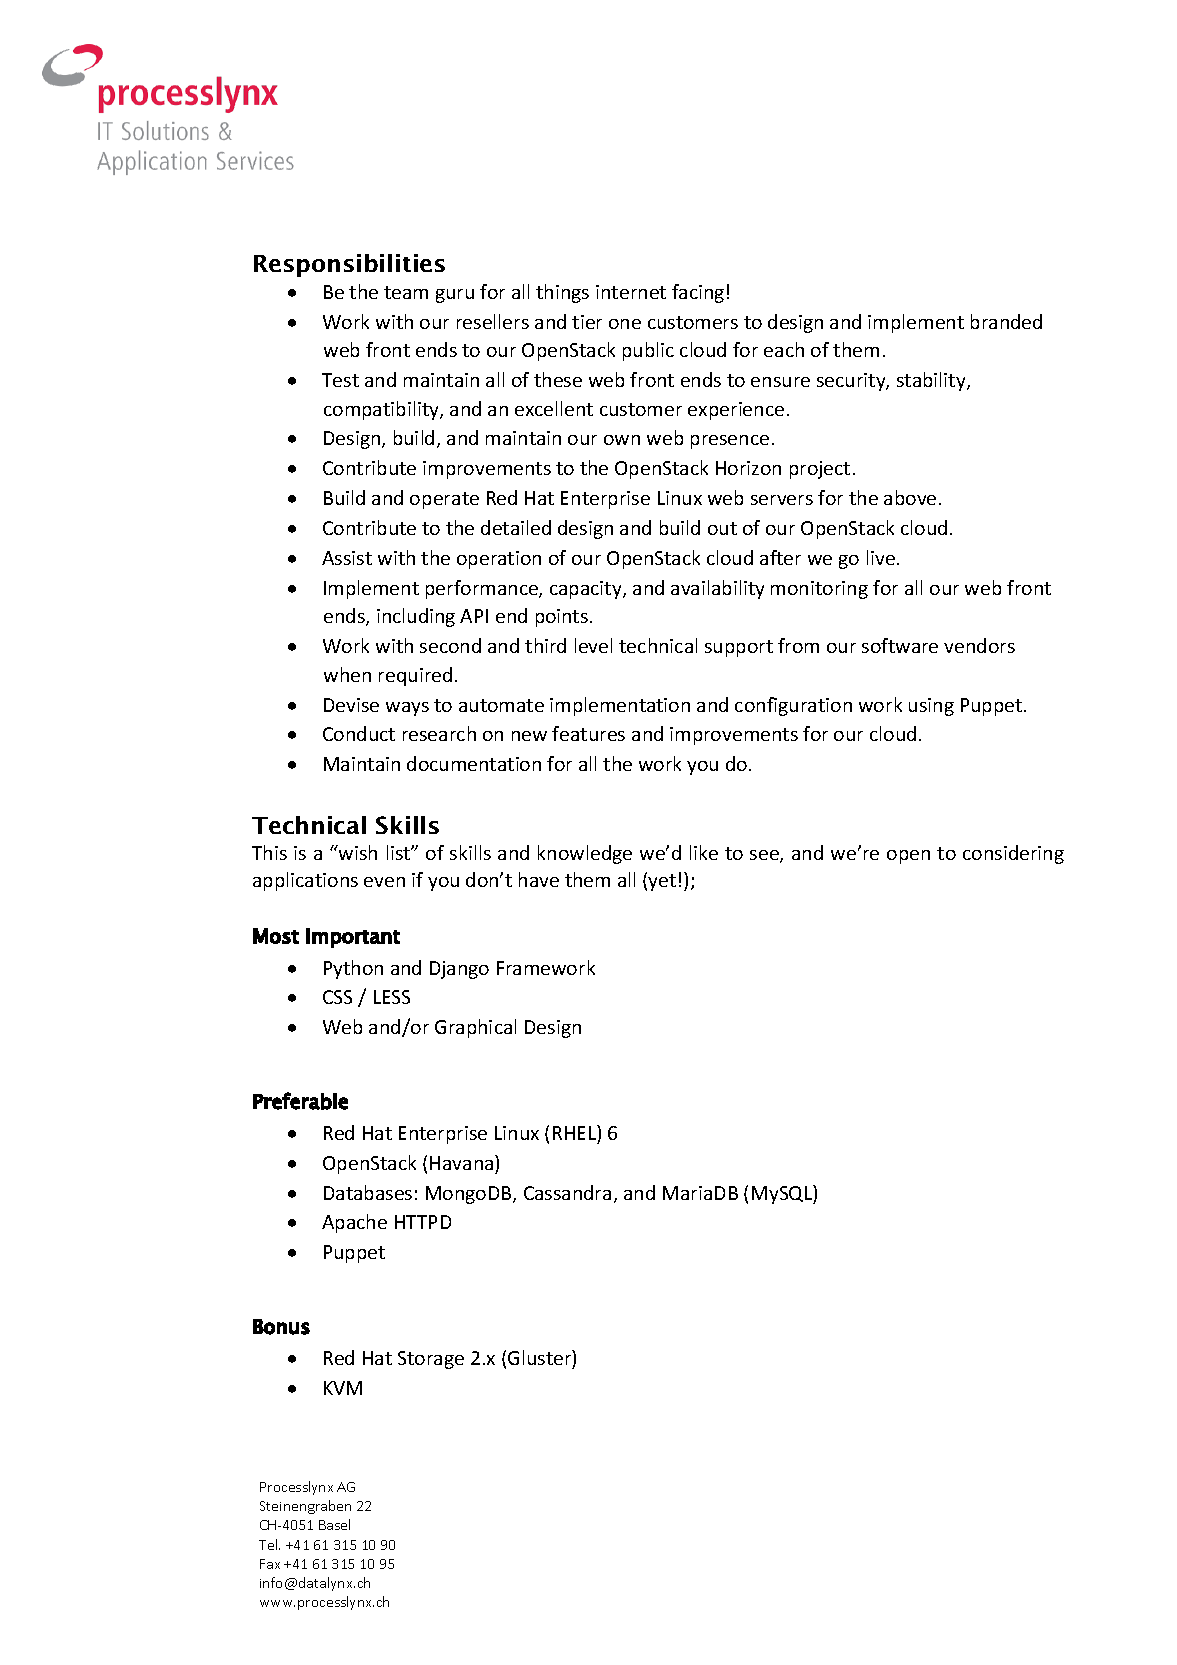 The height and width of the image is (1665, 1177). Describe the element at coordinates (334, 1524) in the image. I see `Basel` at that location.
